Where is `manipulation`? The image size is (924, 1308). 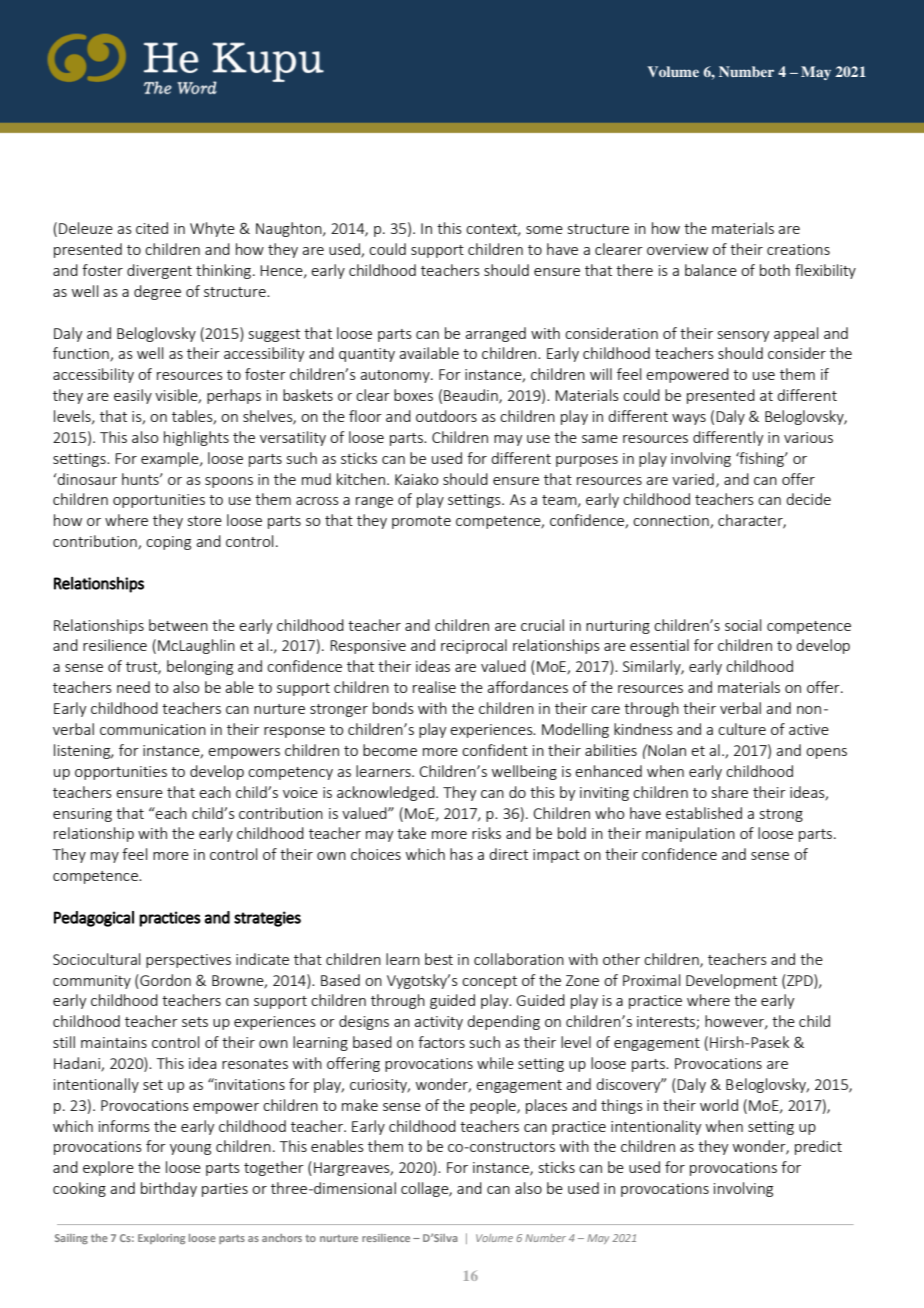
manipulation is located at coordinates (690, 834).
